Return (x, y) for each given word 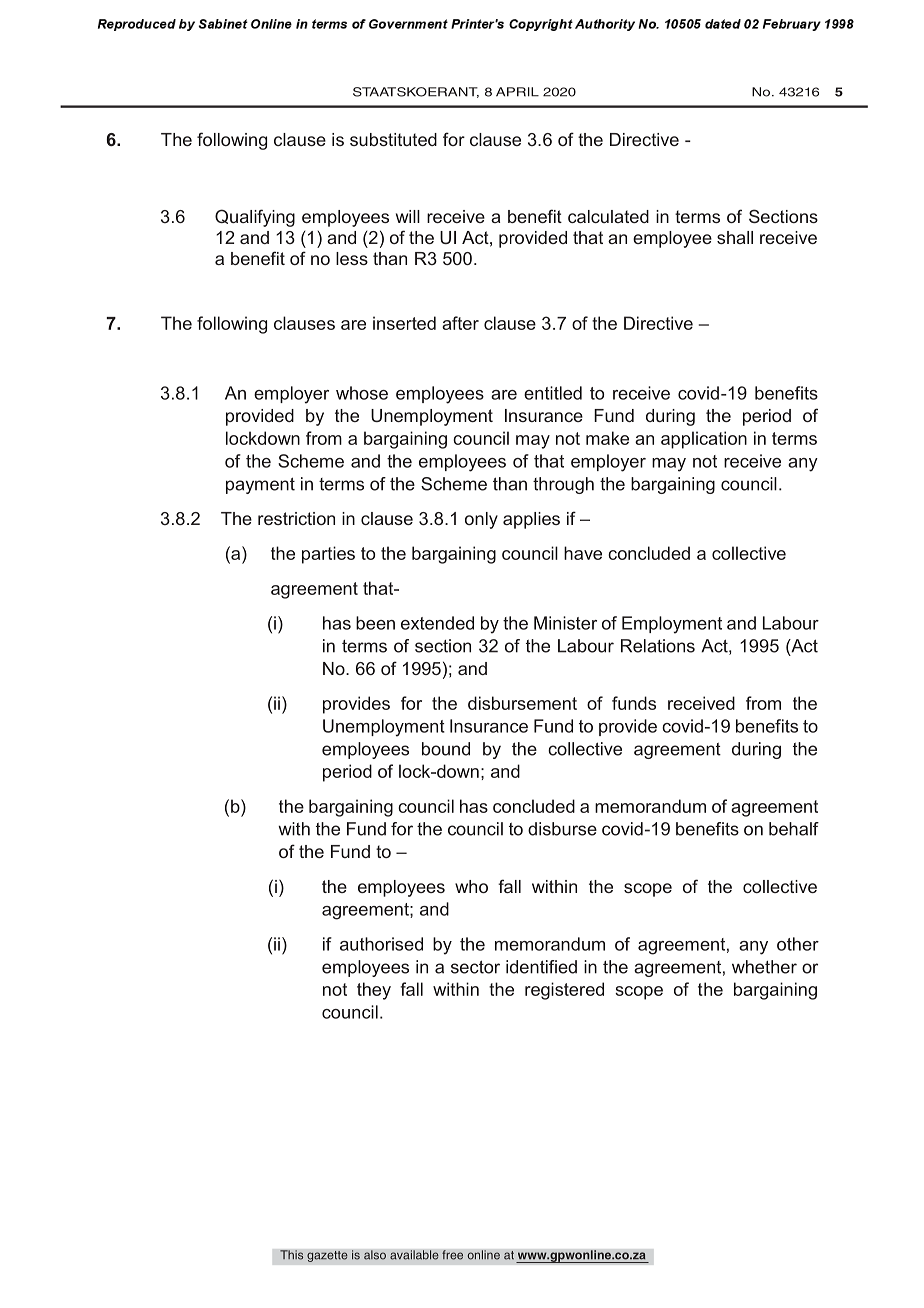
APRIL (517, 92)
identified (541, 967)
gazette (327, 1256)
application (704, 440)
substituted (393, 139)
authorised (381, 944)
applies (531, 520)
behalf (794, 829)
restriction (296, 518)
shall (735, 237)
